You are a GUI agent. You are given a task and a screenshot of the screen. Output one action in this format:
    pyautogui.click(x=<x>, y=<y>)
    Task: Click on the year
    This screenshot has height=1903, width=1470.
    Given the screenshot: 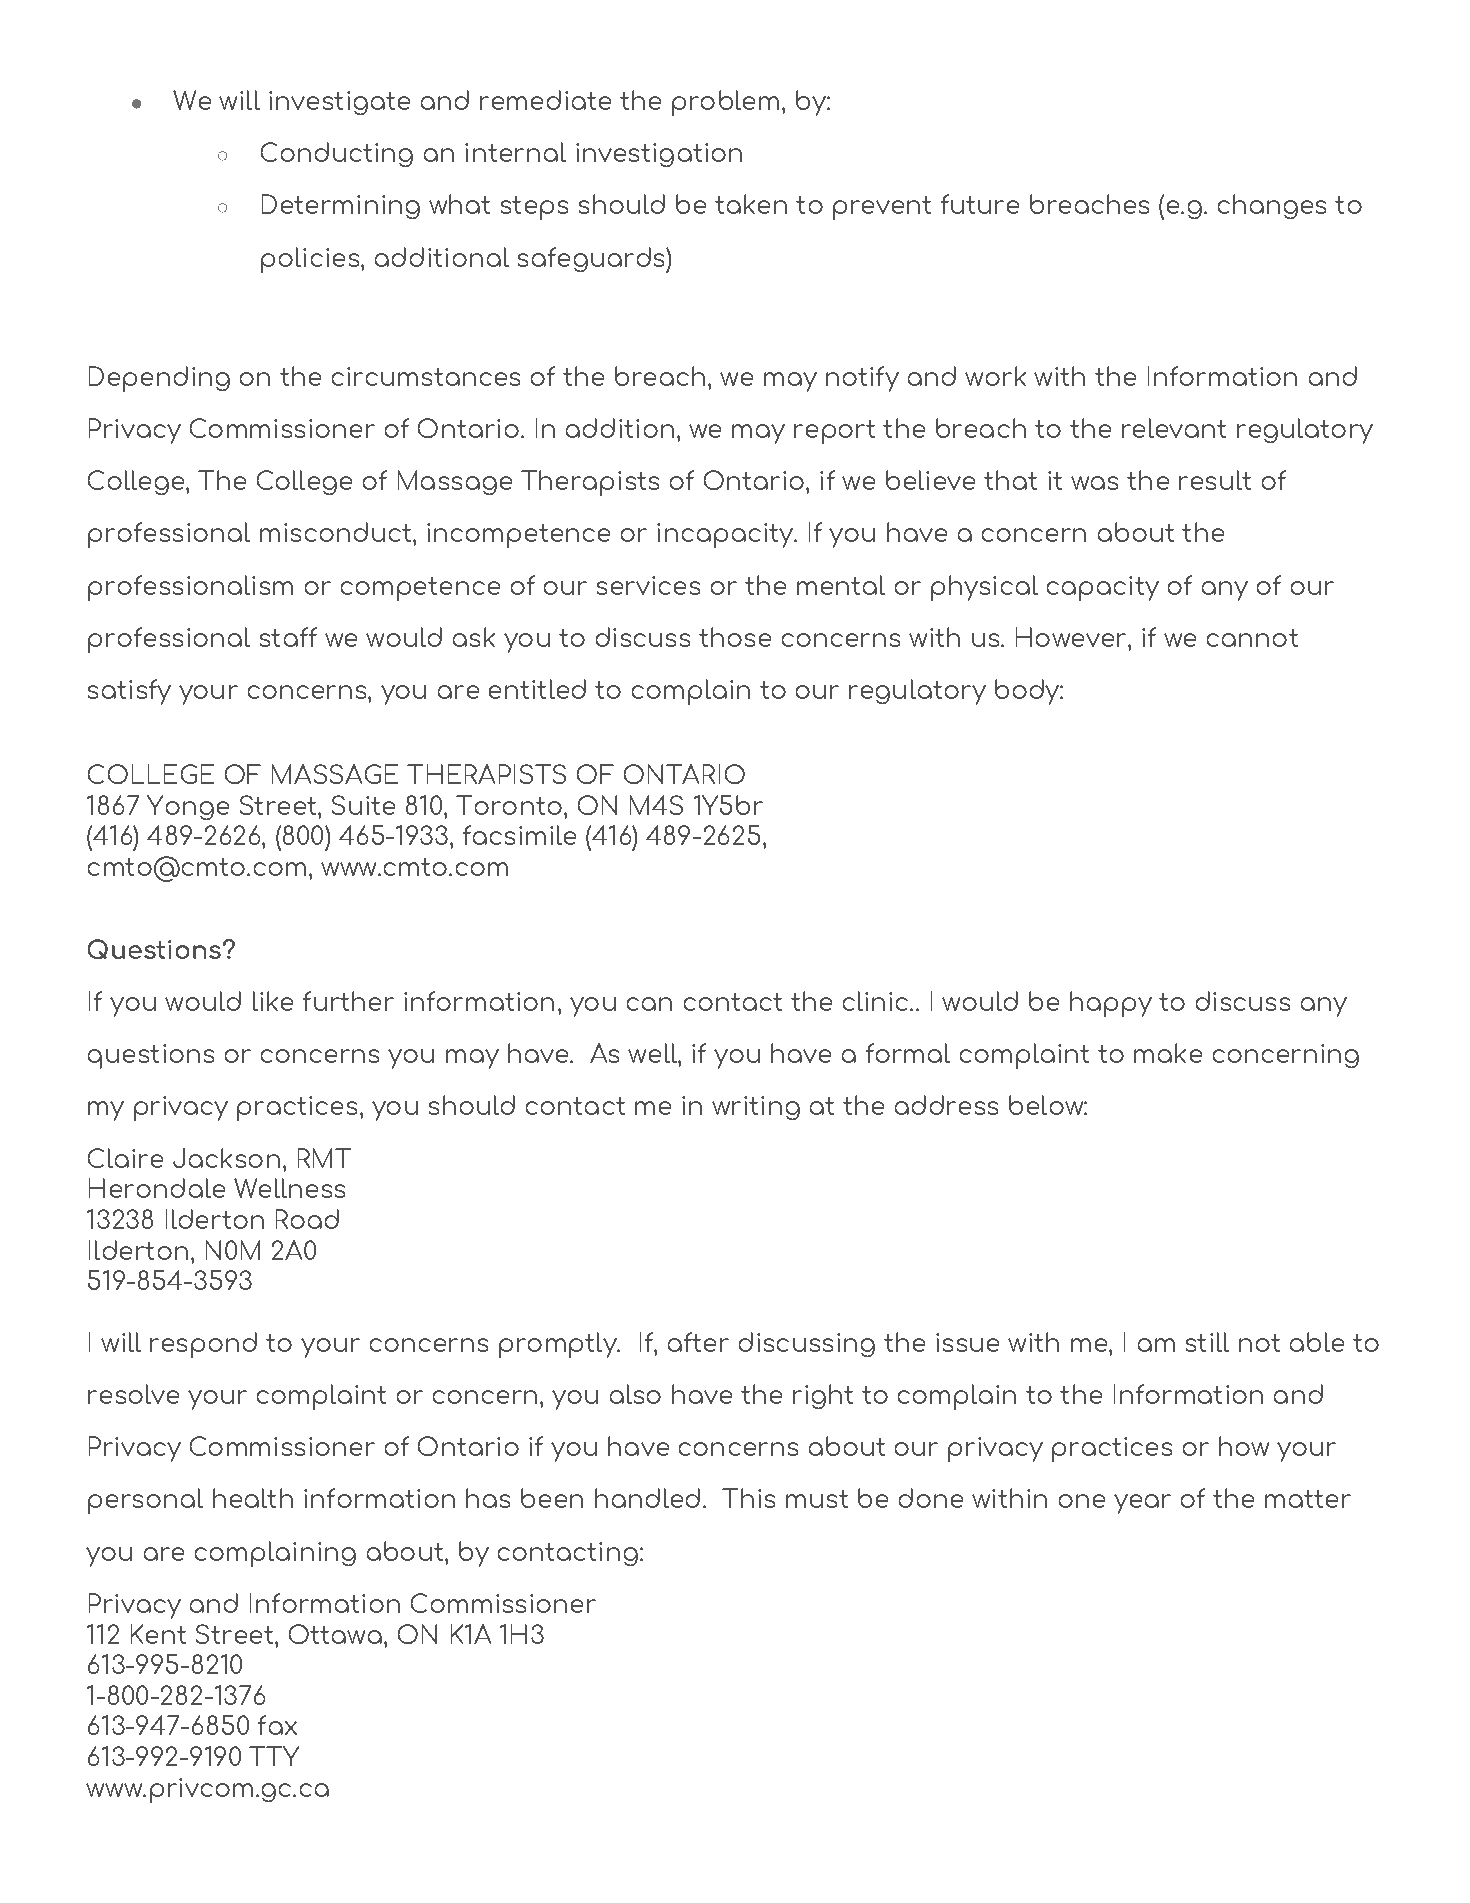 What is the action you would take?
    pyautogui.click(x=1142, y=1504)
